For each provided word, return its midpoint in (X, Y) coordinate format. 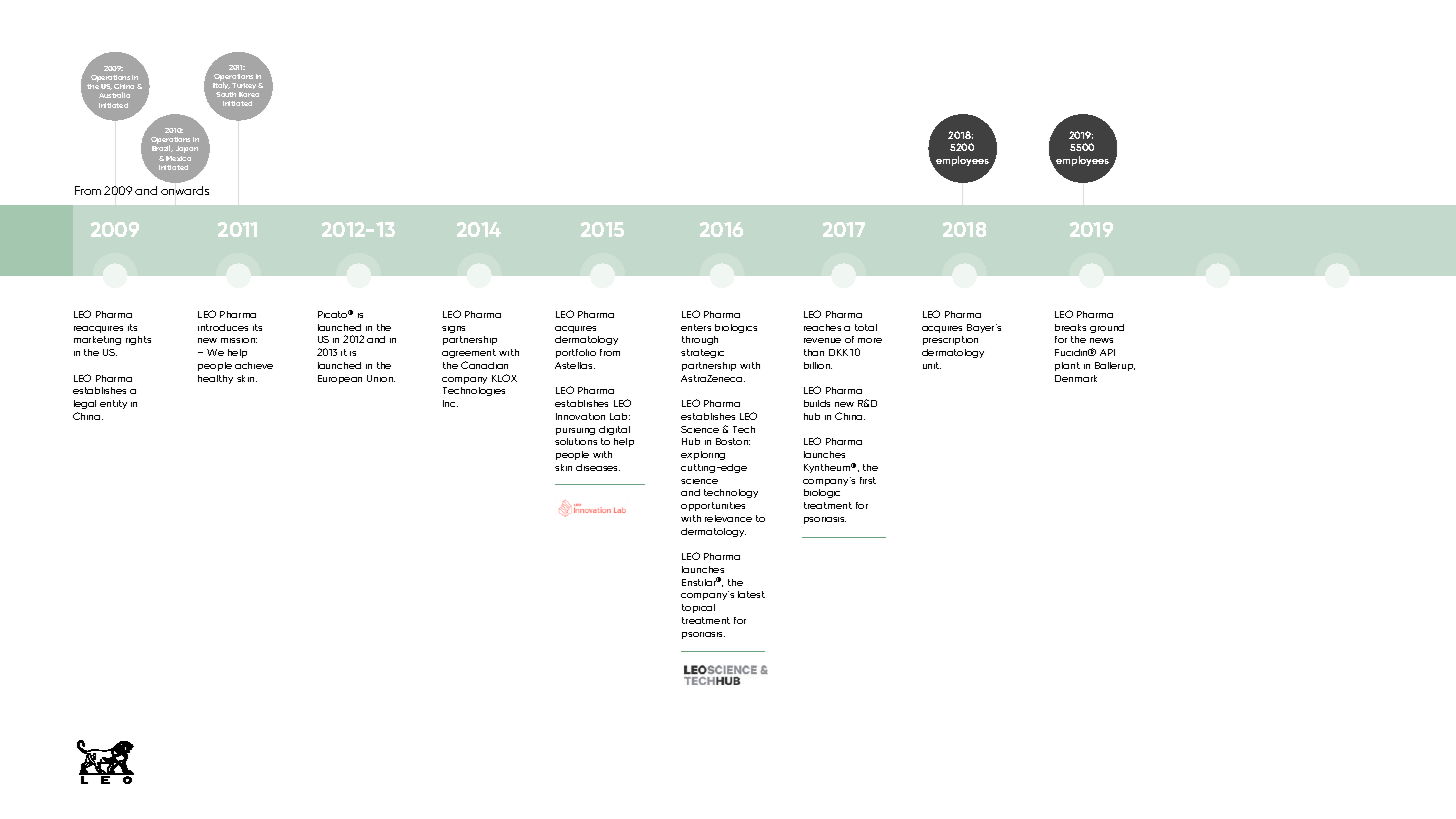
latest (751, 594)
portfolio (576, 353)
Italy (222, 87)
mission (239, 340)
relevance (728, 518)
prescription (950, 340)
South (226, 94)
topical (698, 608)
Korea (249, 94)
